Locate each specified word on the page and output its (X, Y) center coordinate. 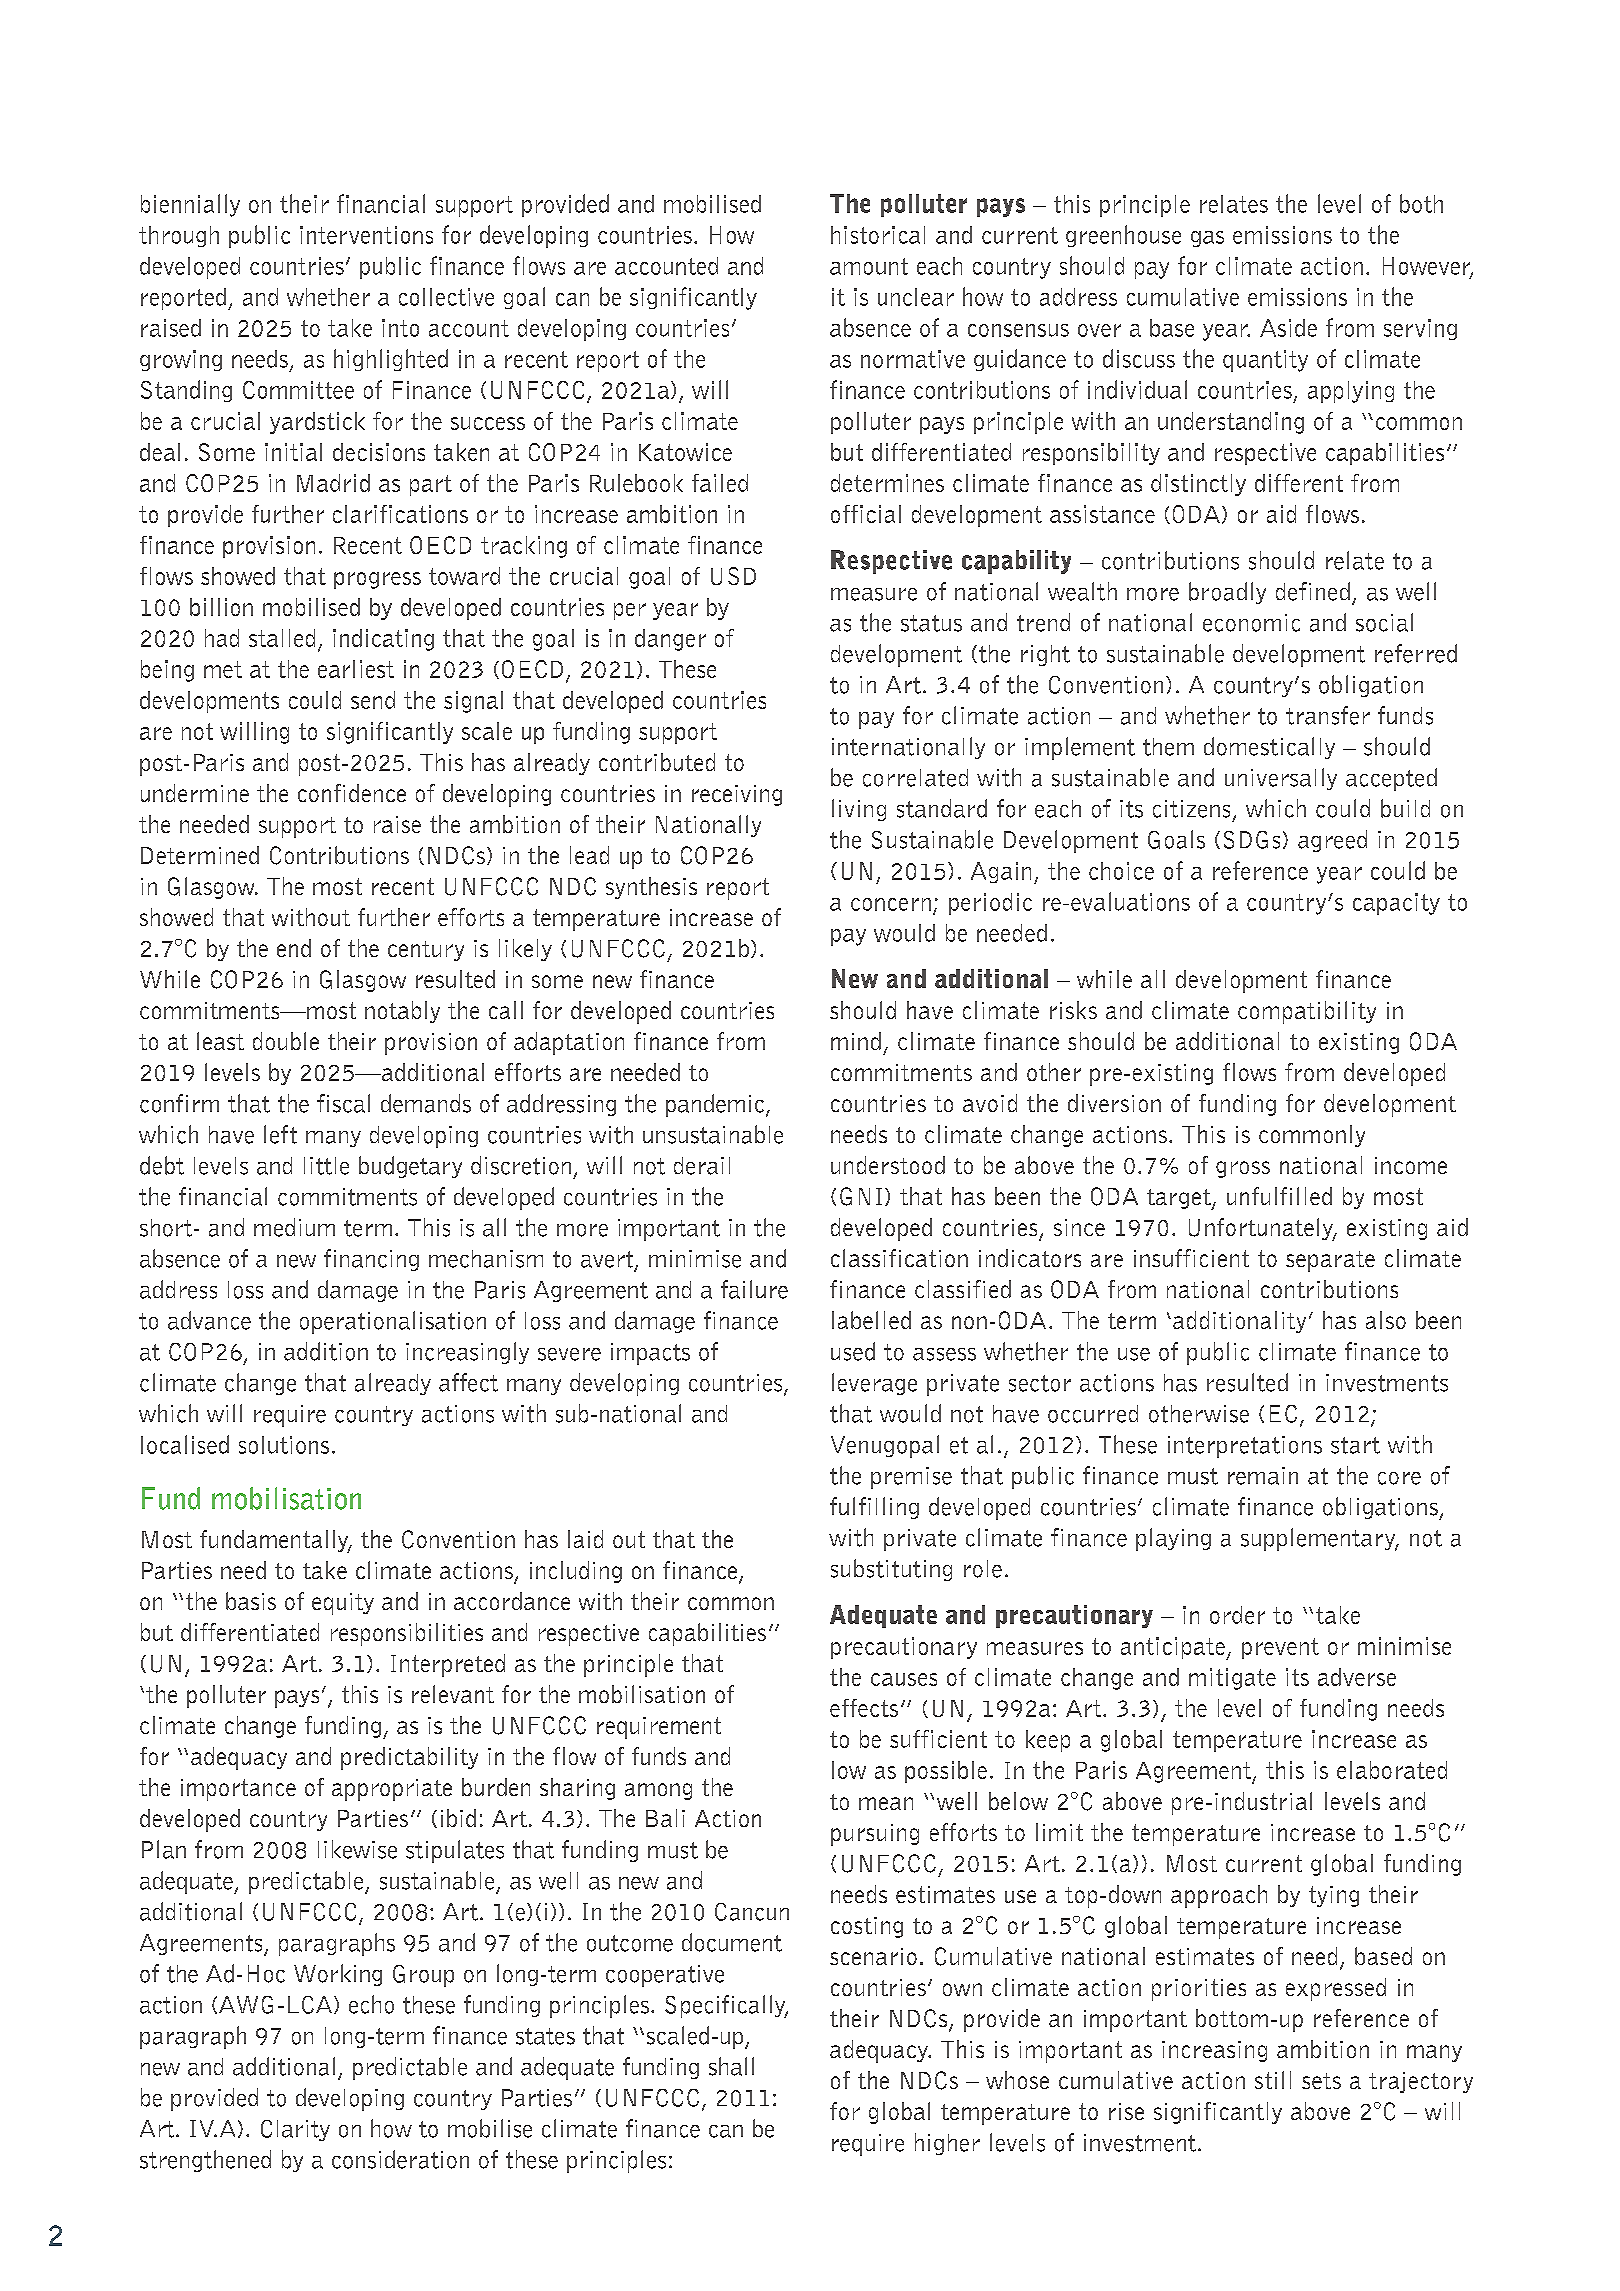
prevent (1280, 1648)
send (373, 700)
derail (702, 1166)
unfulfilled (1279, 1196)
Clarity (295, 2130)
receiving (737, 795)
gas (1207, 239)
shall (731, 2066)
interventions (366, 235)
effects (864, 1708)
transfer (1328, 715)
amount (869, 266)
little (326, 1166)
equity (343, 1604)
